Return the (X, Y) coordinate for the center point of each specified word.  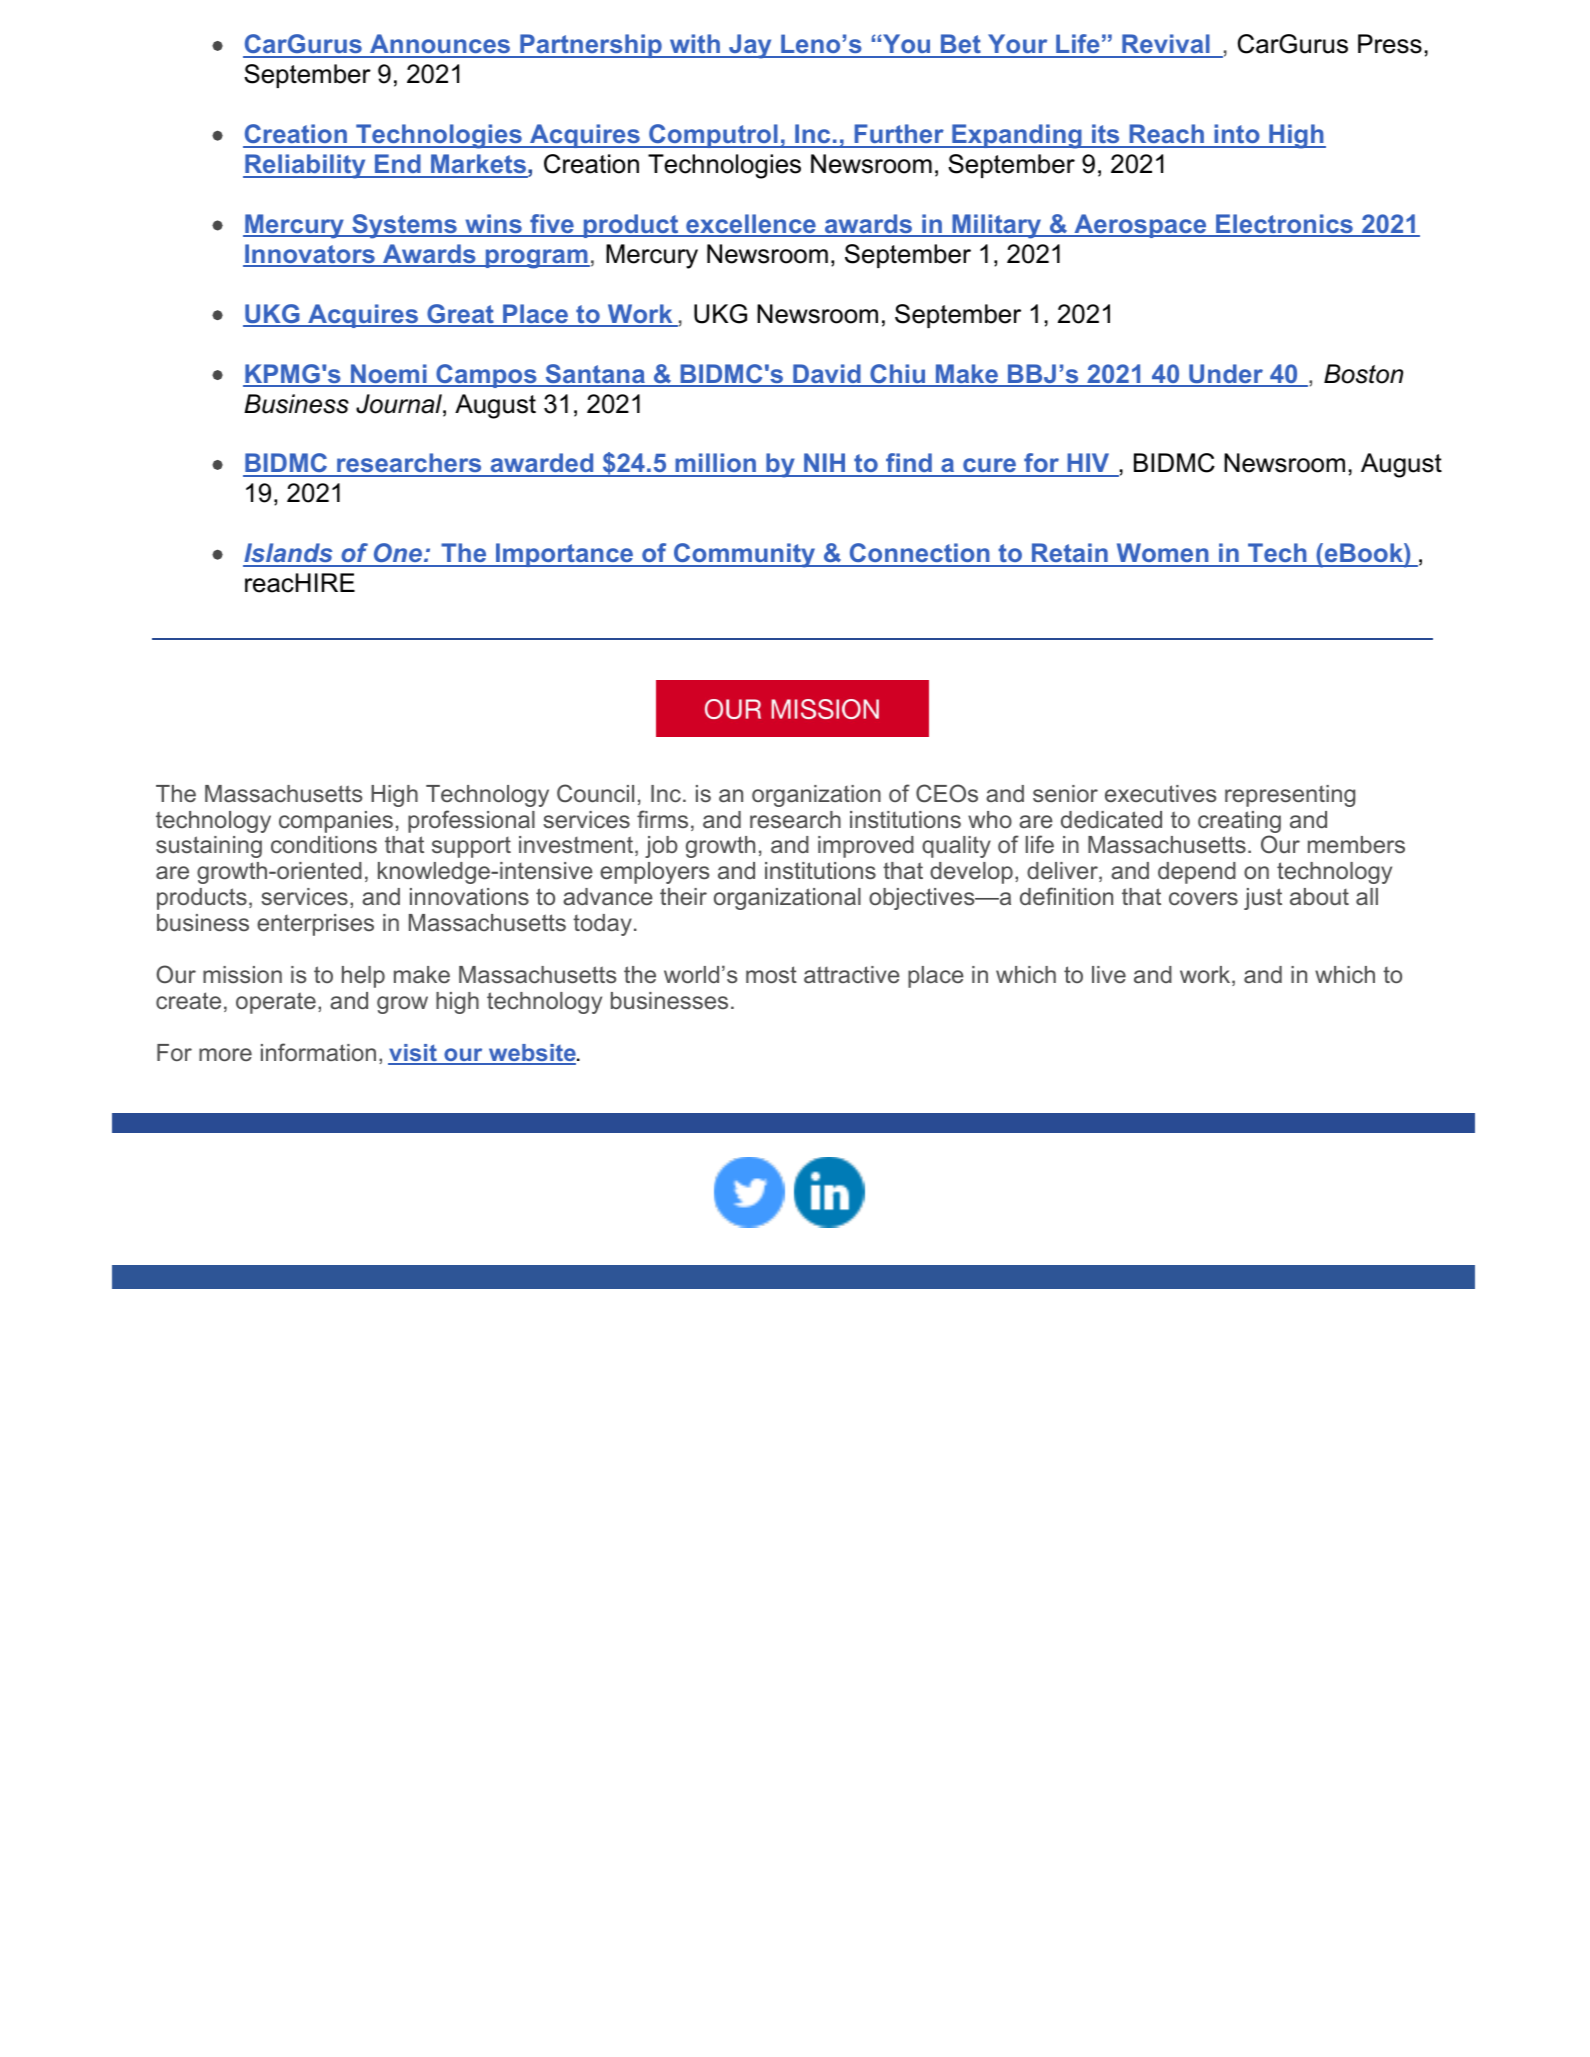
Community (745, 555)
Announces (440, 45)
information (318, 1052)
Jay (750, 46)
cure (990, 467)
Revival (1166, 45)
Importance (565, 555)
